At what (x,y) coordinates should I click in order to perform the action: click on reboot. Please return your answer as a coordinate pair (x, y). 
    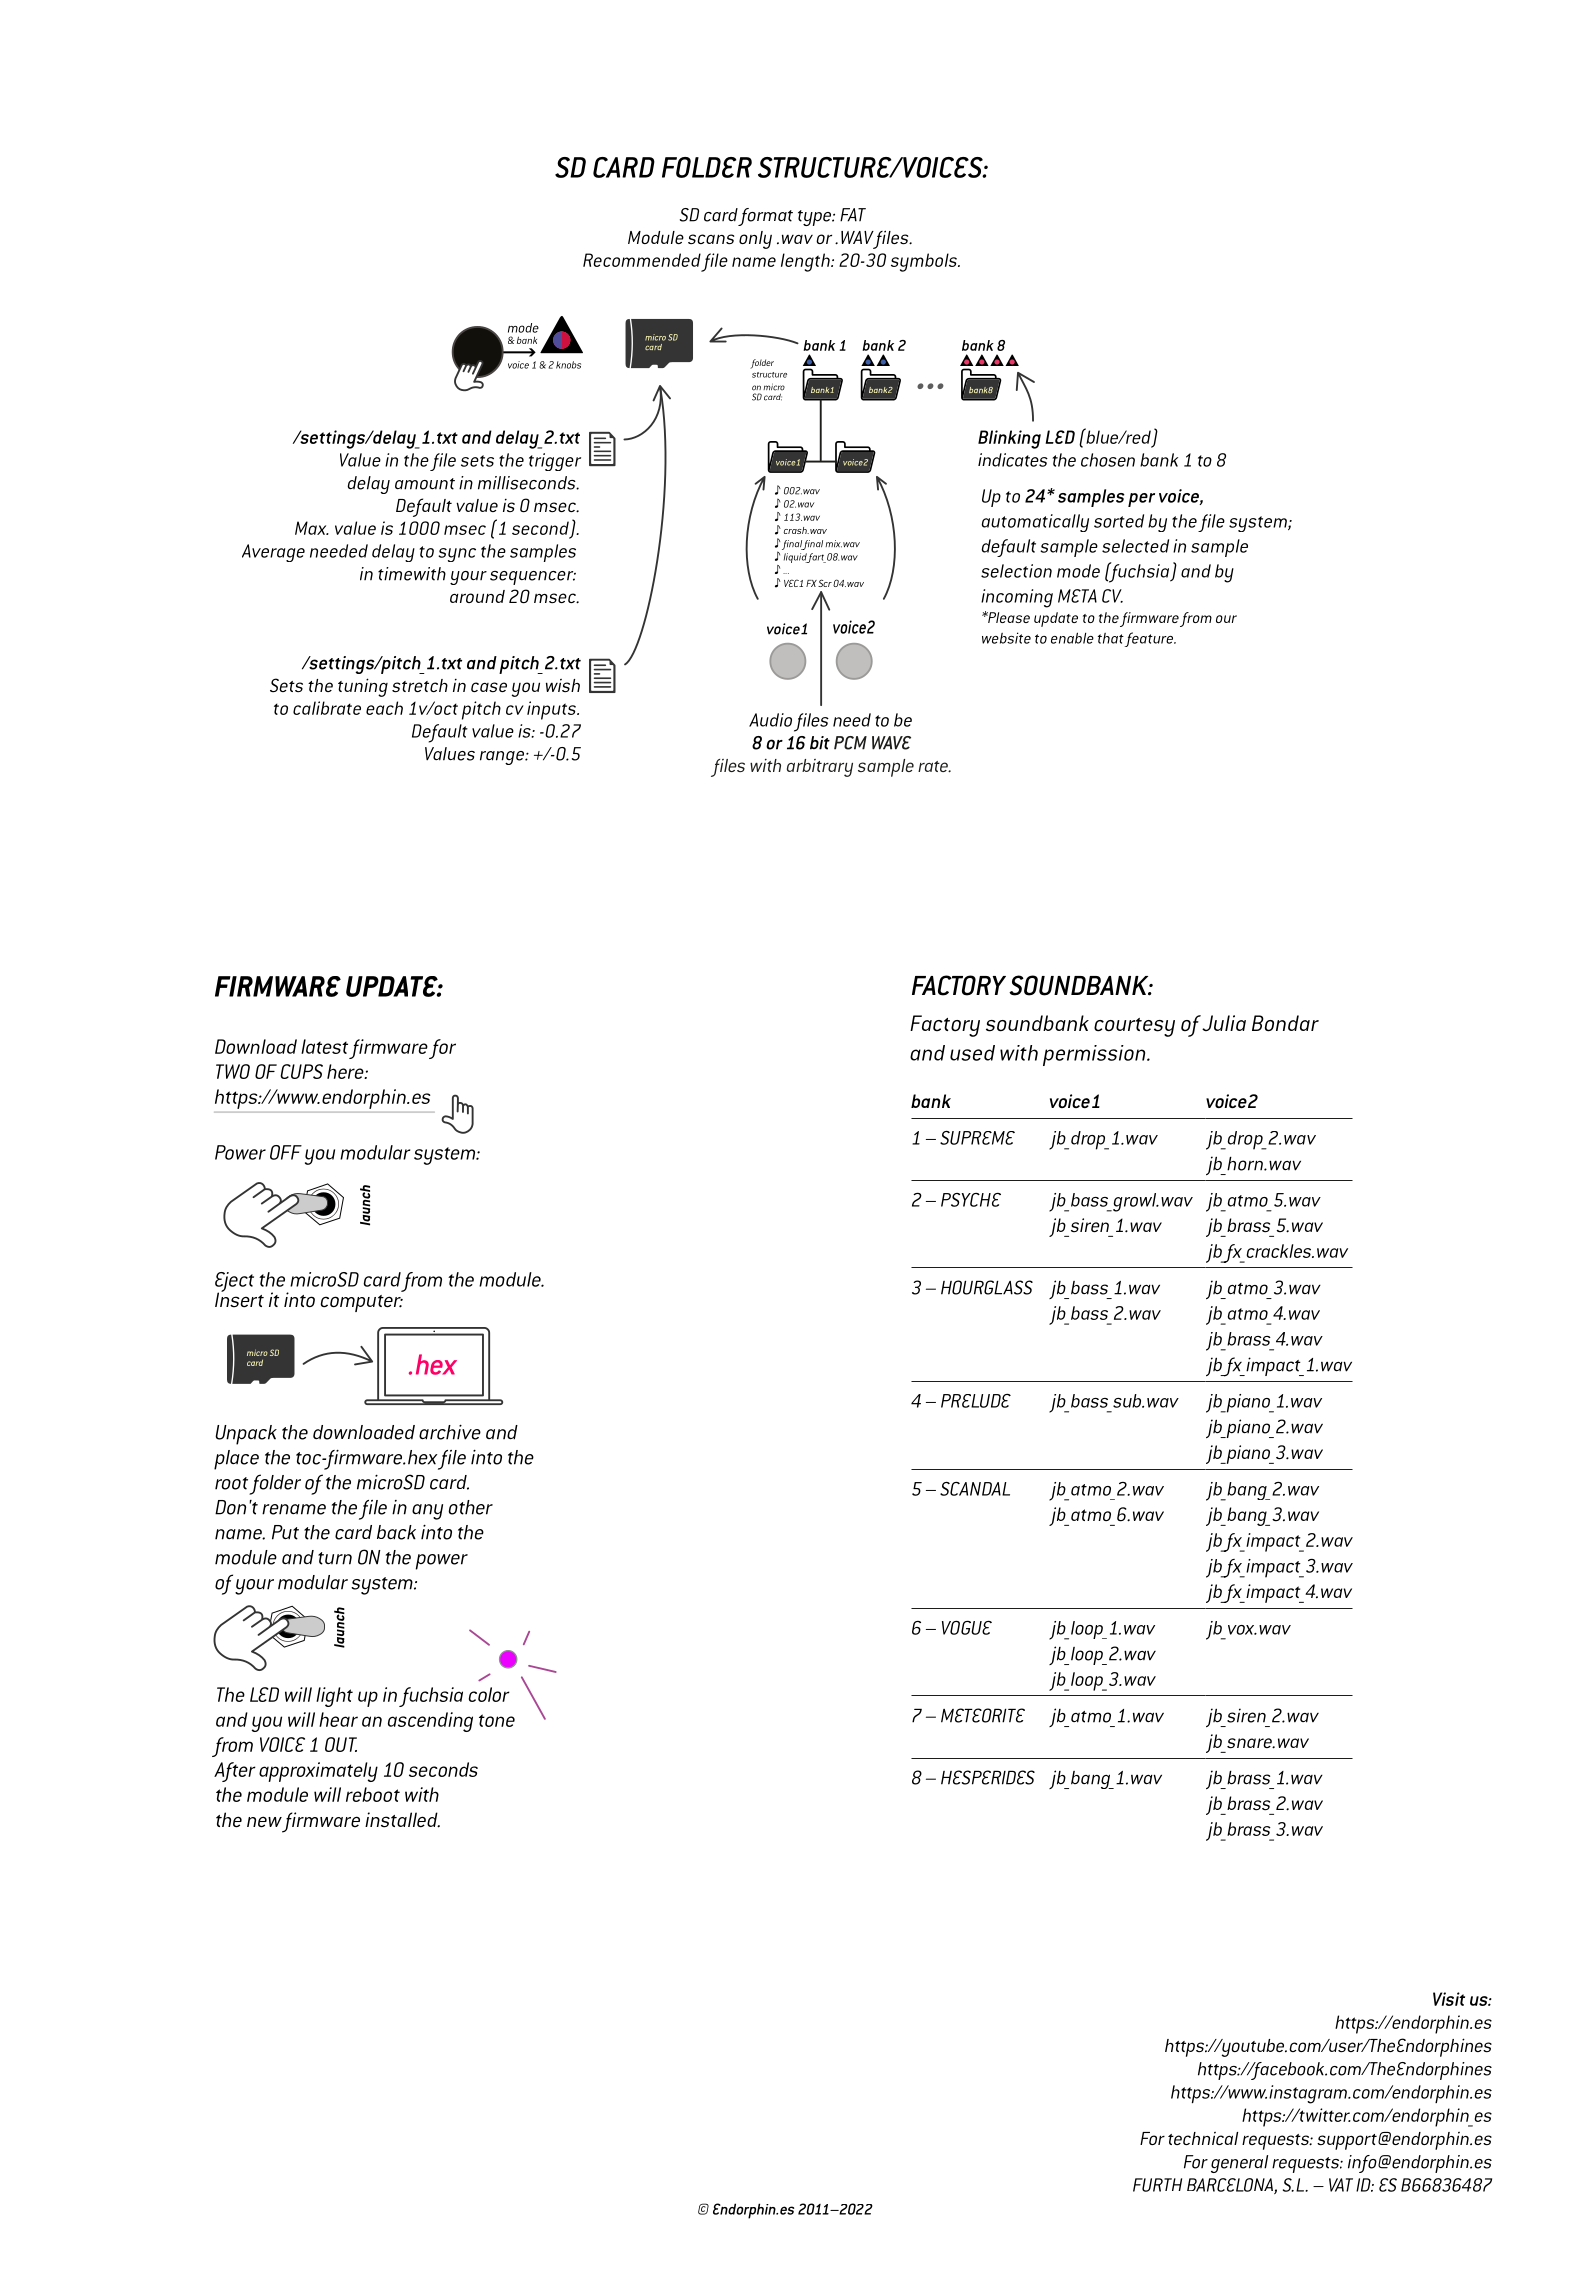
    Looking at the image, I should click on (373, 1794).
